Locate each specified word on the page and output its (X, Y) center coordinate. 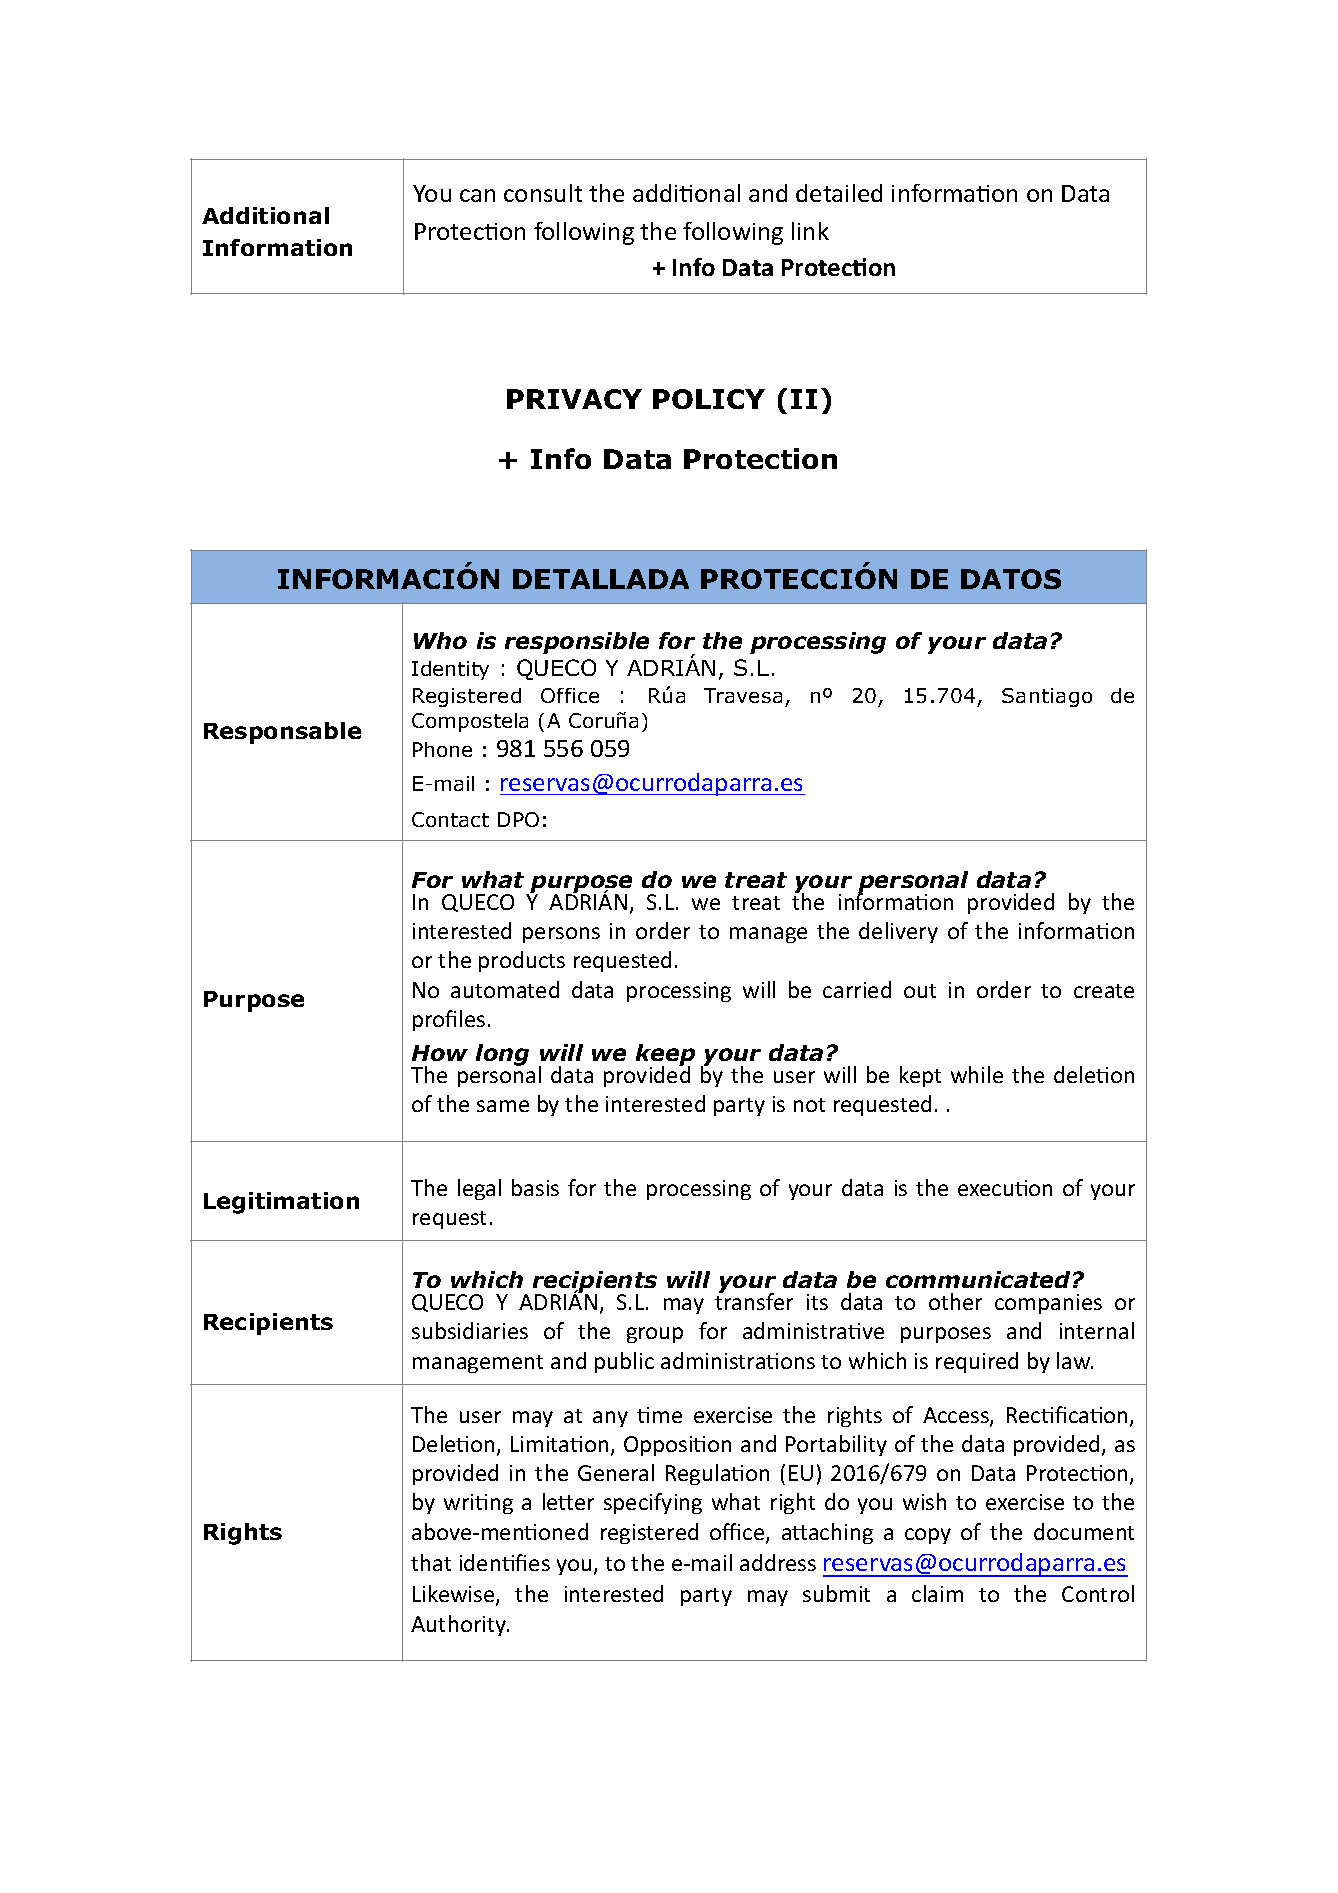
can (477, 195)
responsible (577, 643)
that (431, 1562)
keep (665, 1056)
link (810, 231)
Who (440, 640)
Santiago (1047, 697)
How (440, 1053)
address (778, 1562)
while (977, 1074)
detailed (839, 193)
